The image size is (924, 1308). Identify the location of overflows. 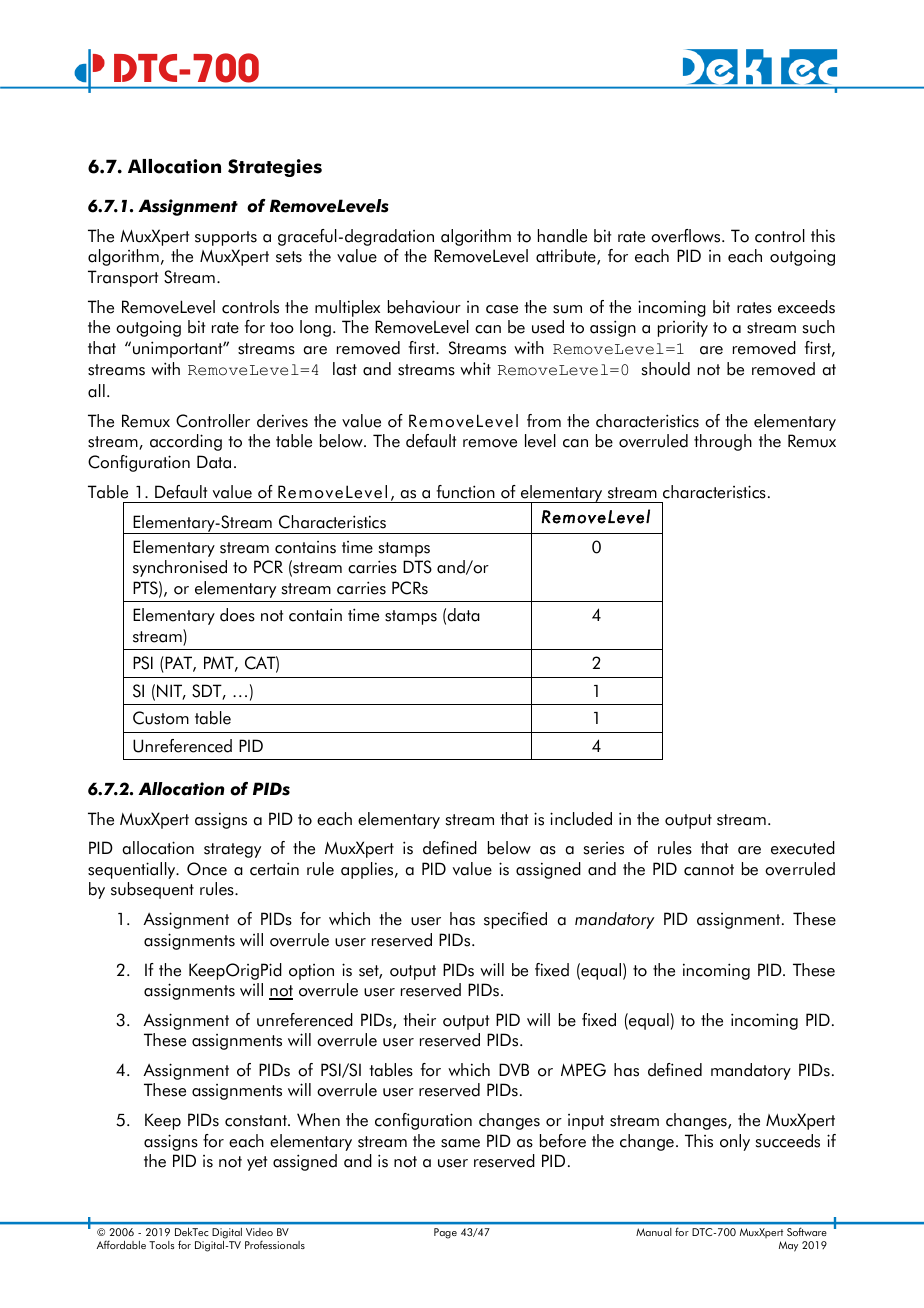
(687, 236).
